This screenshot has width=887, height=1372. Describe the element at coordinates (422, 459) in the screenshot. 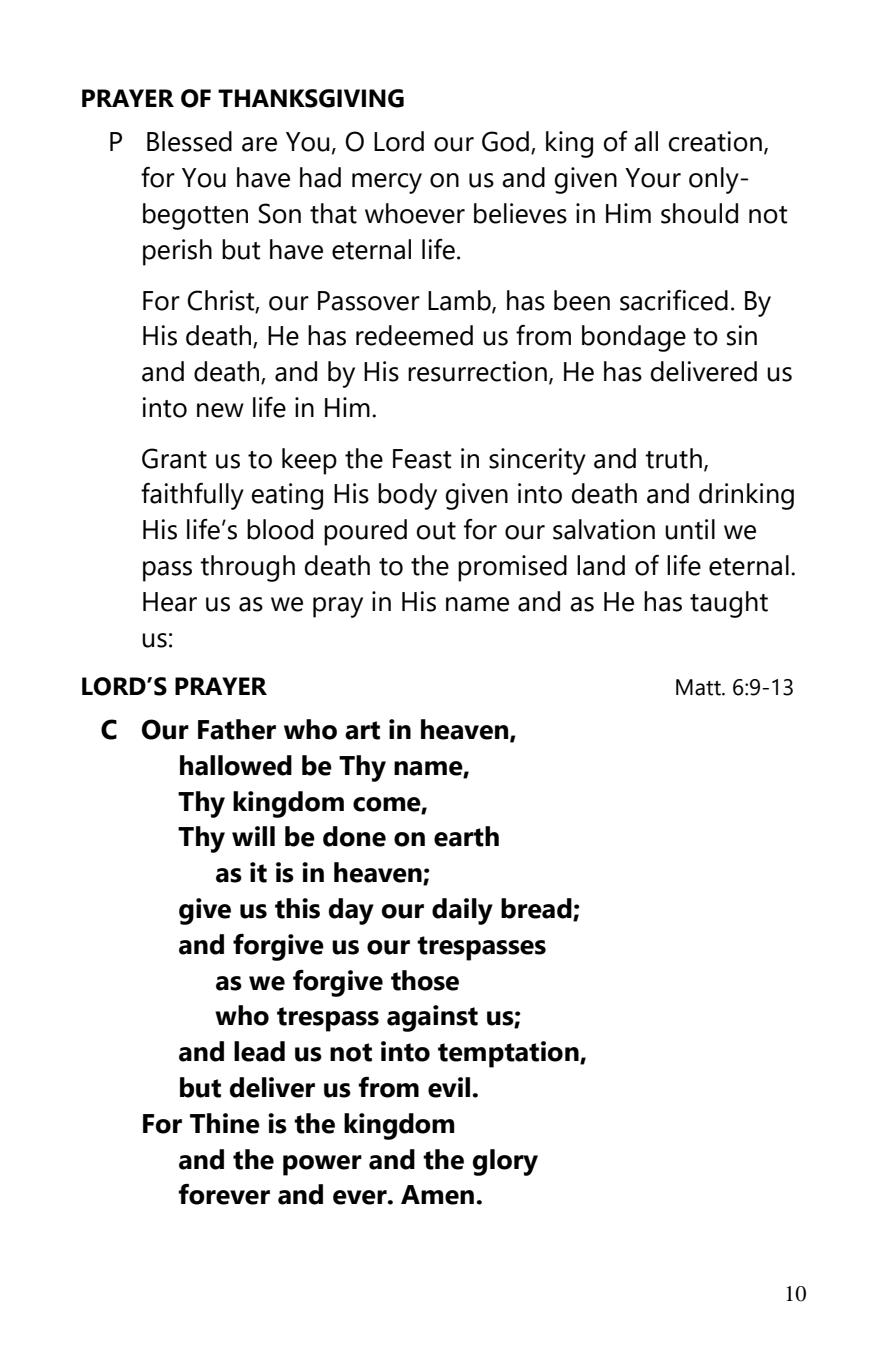

I see `Feast` at that location.
